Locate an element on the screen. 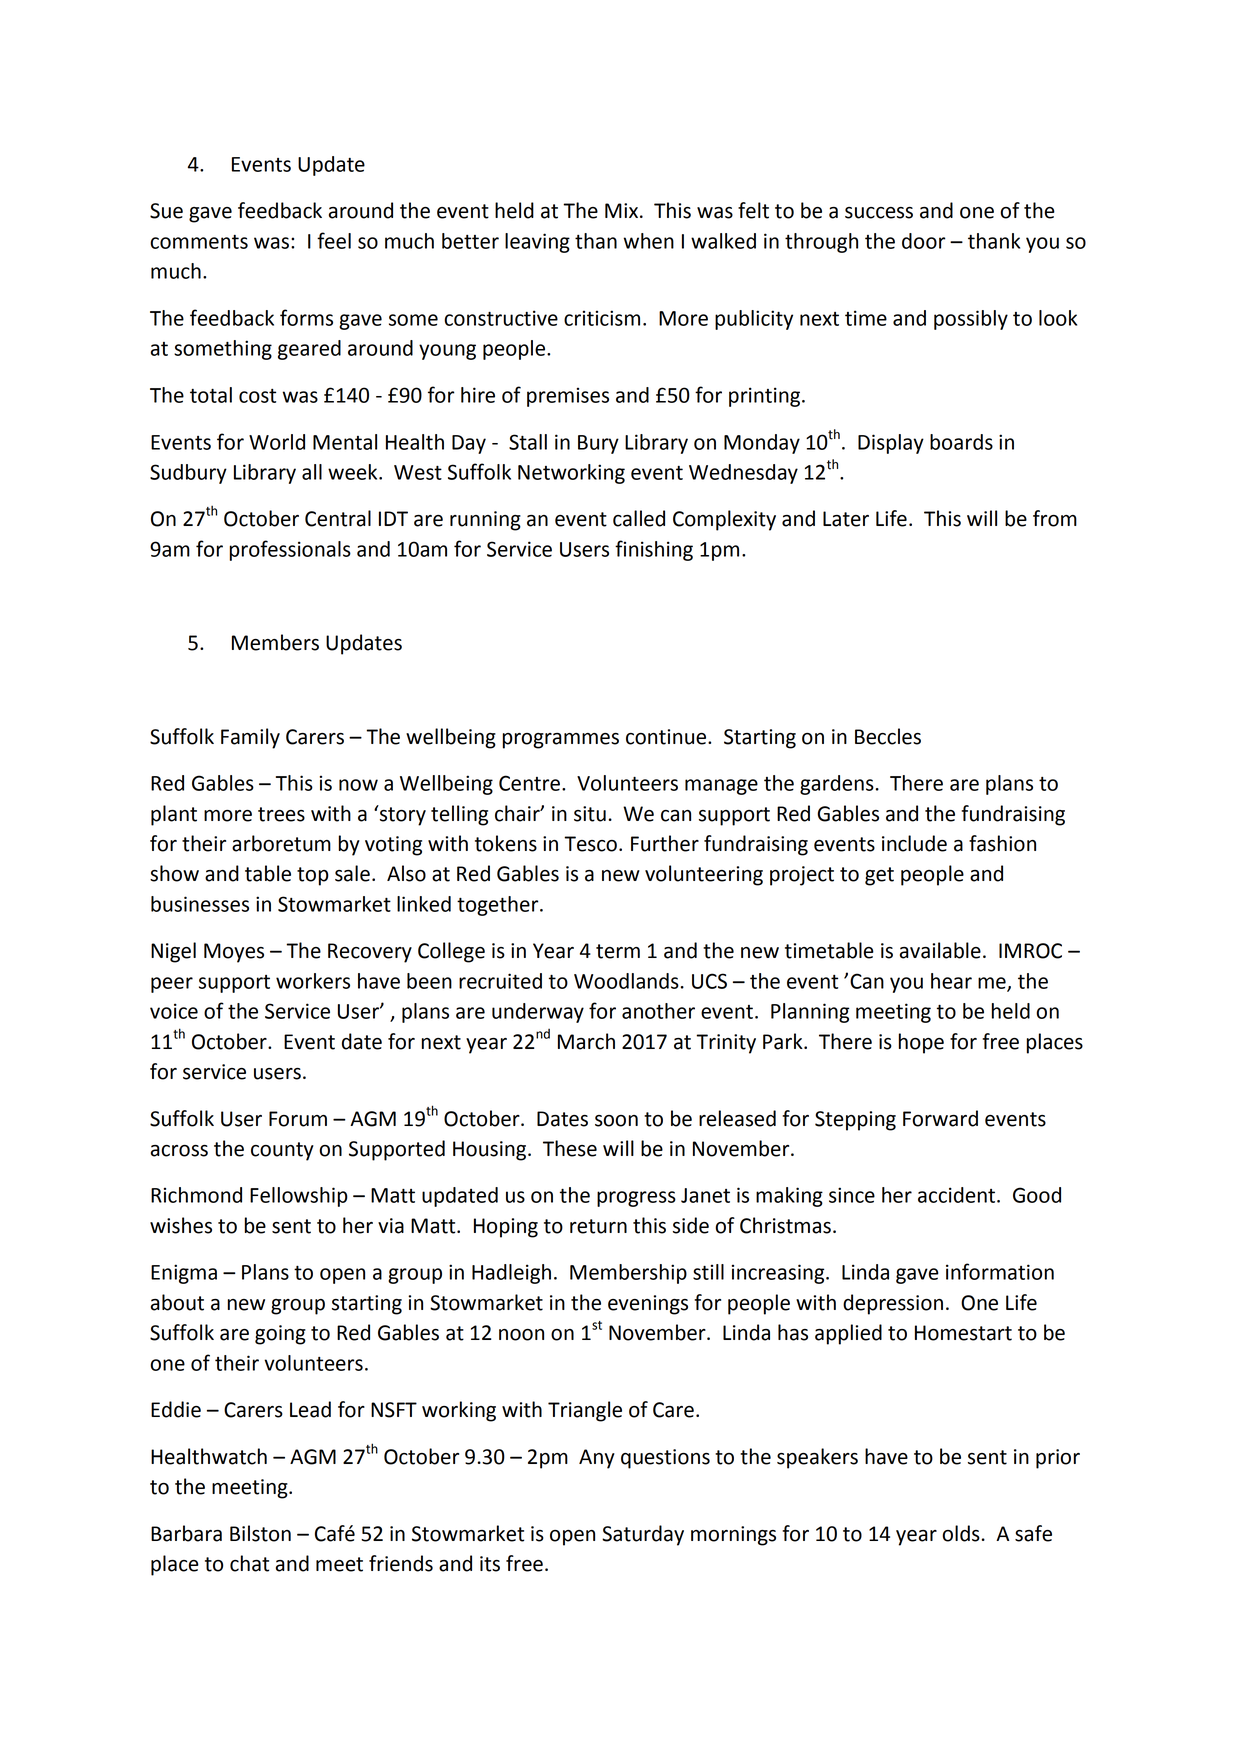  door is located at coordinates (924, 241).
